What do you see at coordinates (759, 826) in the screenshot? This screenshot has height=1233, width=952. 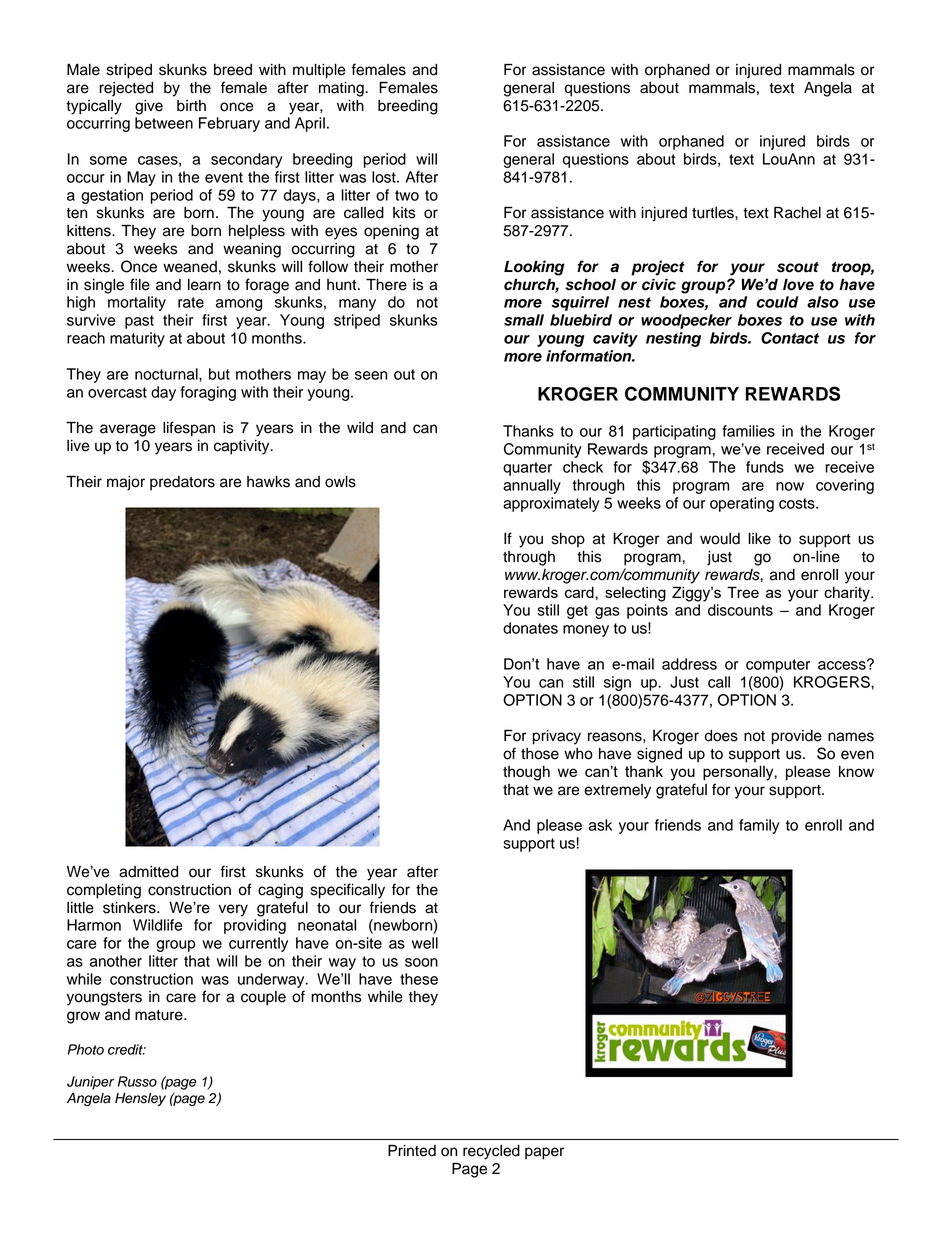 I see `family` at bounding box center [759, 826].
